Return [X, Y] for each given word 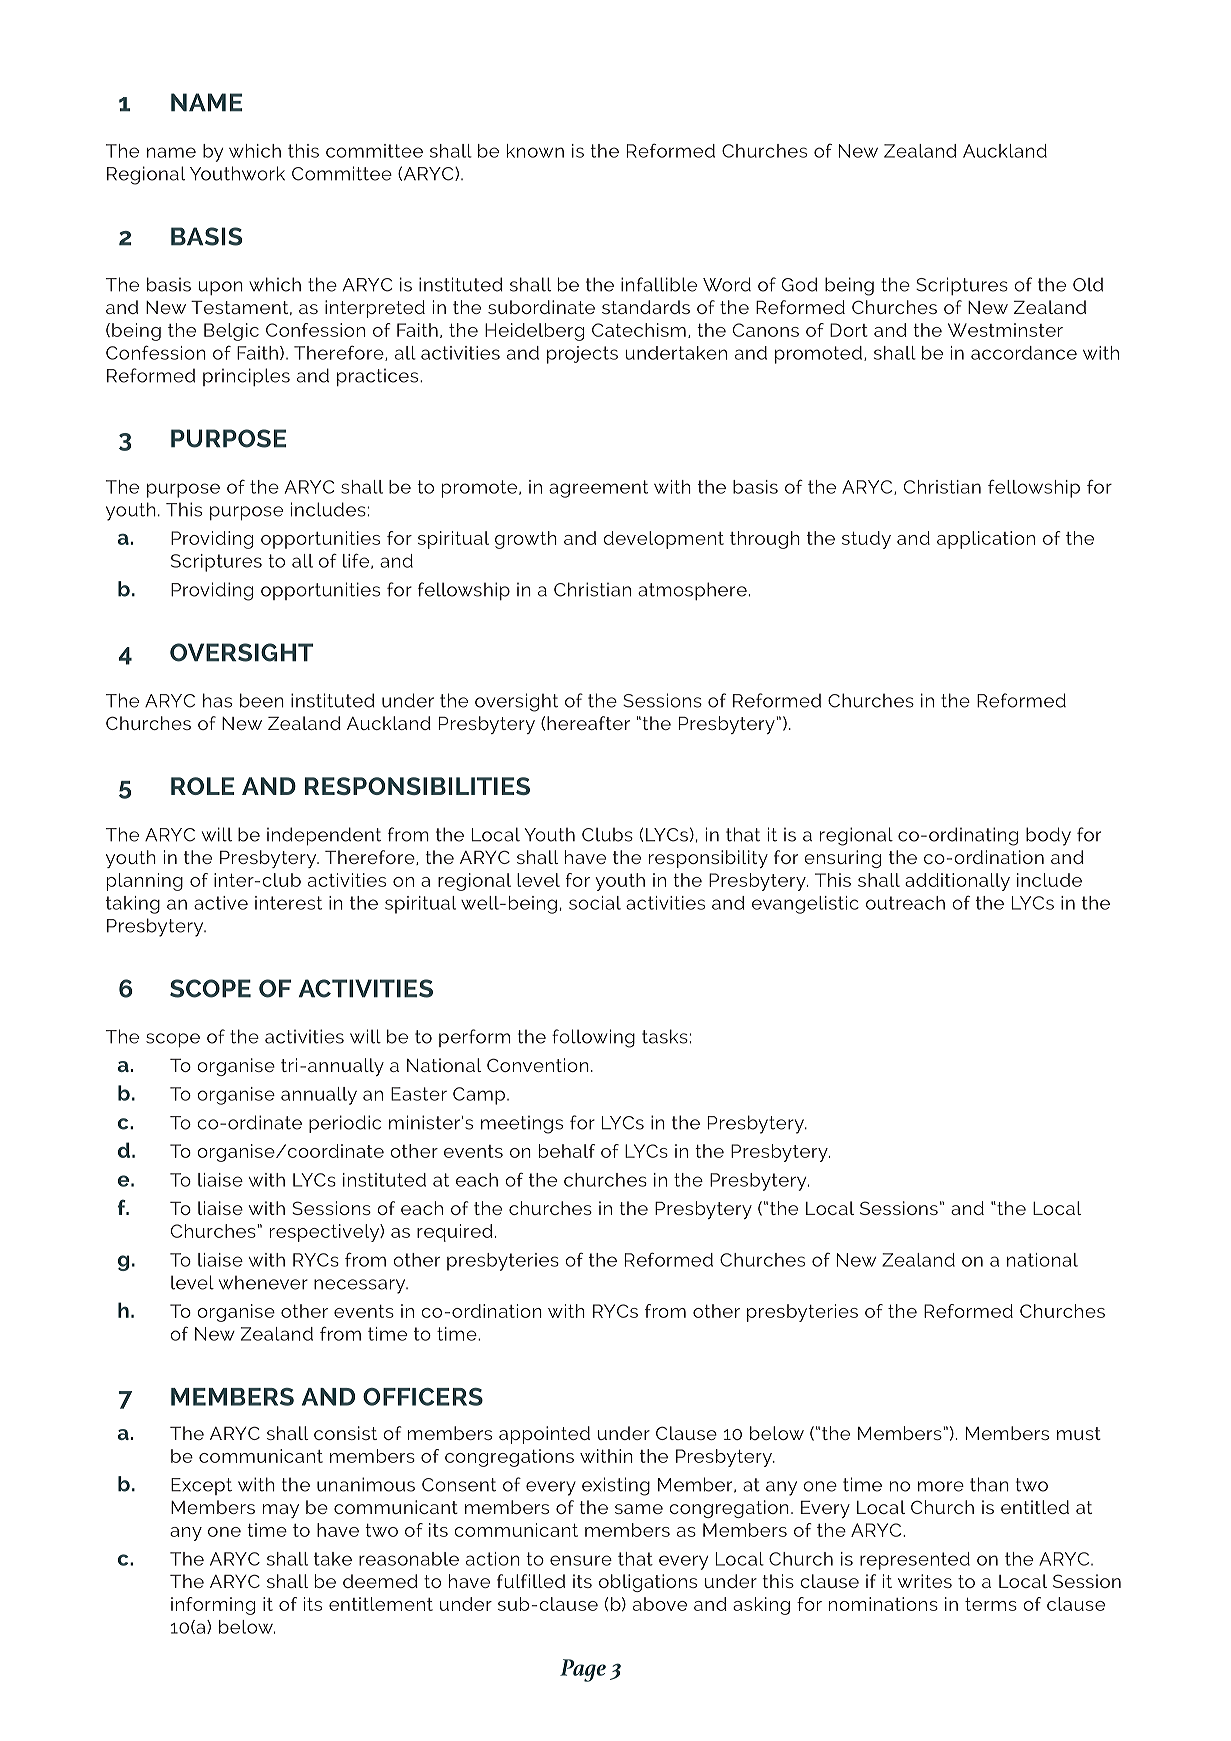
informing [213, 1606]
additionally [957, 882]
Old [1088, 284]
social [595, 903]
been [262, 700]
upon [220, 288]
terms [991, 1604]
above [660, 1604]
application [986, 540]
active [221, 903]
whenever [263, 1283]
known [535, 151]
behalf [567, 1151]
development [663, 540]
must [1079, 1433]
